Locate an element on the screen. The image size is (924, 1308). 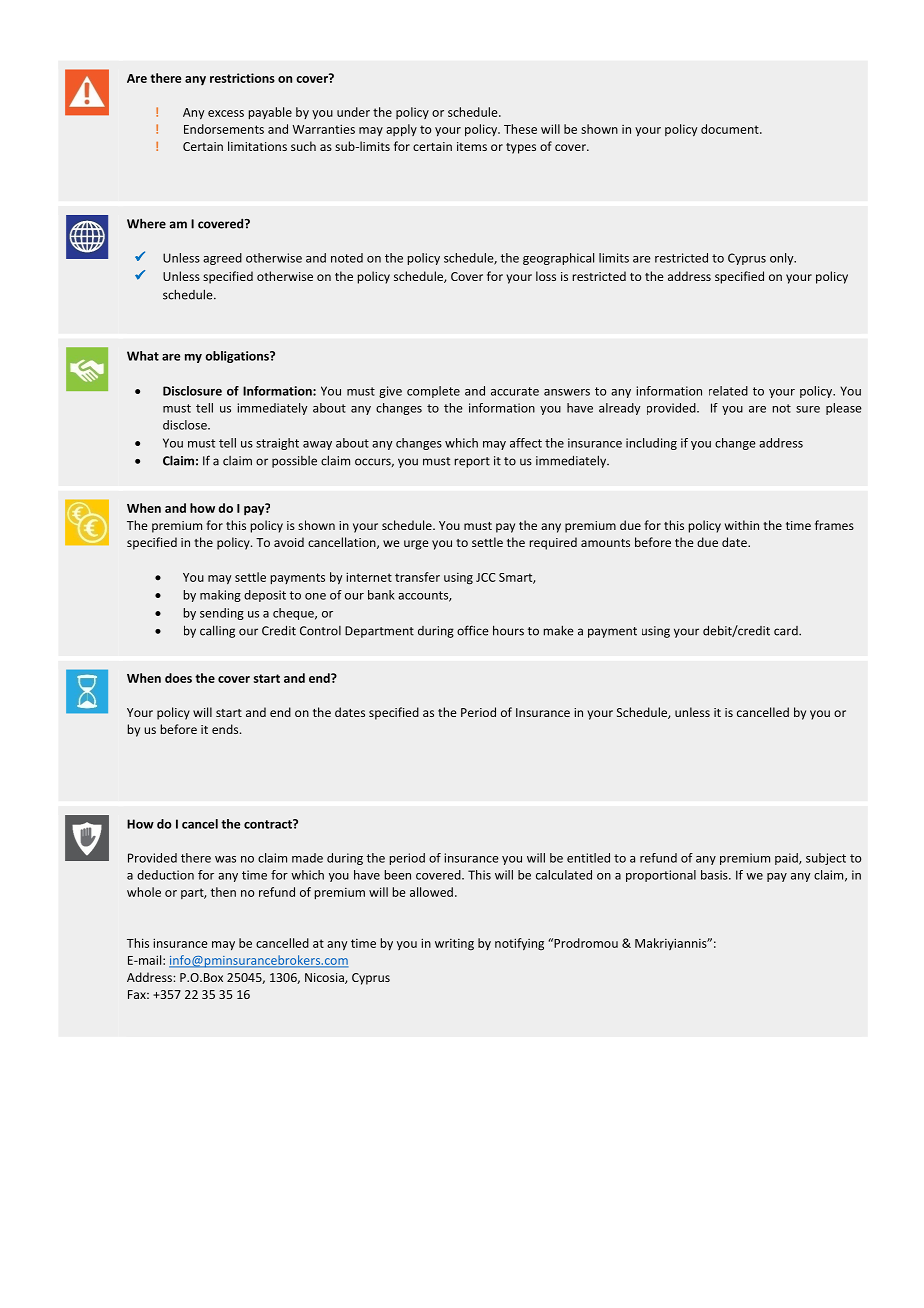
document is located at coordinates (731, 129).
